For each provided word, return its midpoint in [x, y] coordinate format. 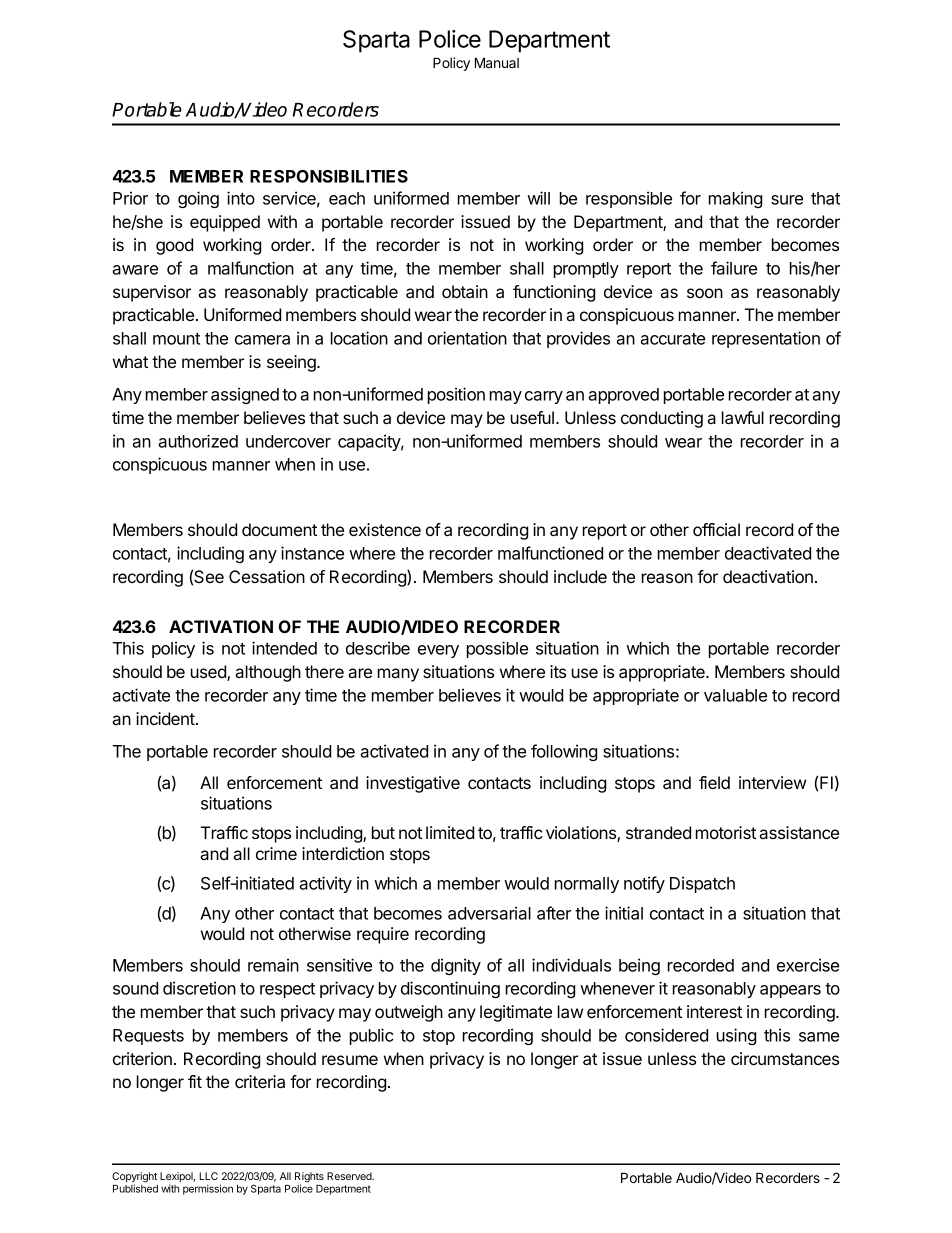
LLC [208, 1176]
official [716, 529]
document [279, 529]
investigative [413, 784]
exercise [808, 965]
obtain [465, 291]
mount [176, 339]
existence [385, 529]
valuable [735, 695]
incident [166, 718]
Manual [497, 62]
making [735, 199]
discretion [199, 988]
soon [705, 293]
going [198, 199]
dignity [456, 966]
